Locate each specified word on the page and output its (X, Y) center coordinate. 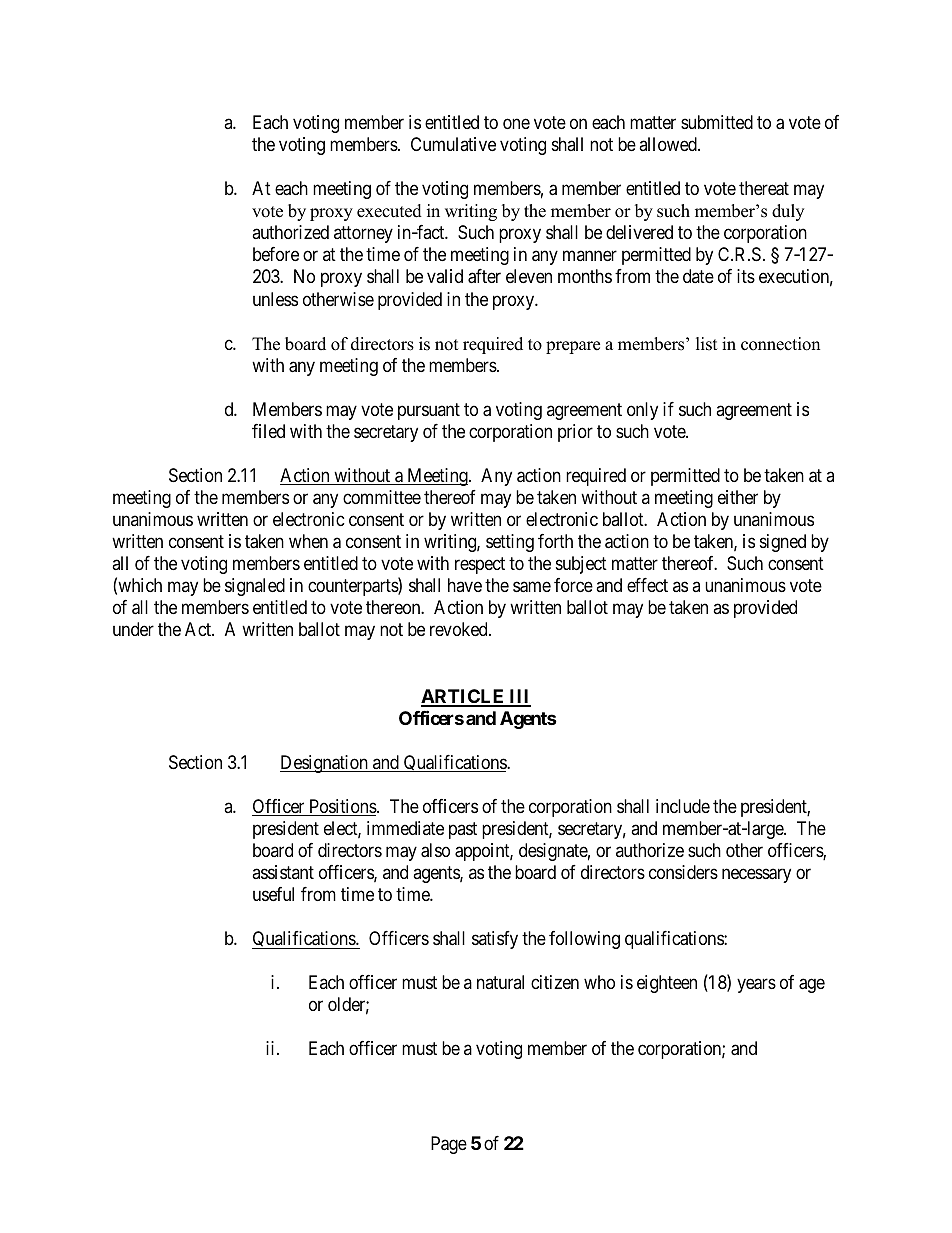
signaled (255, 587)
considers (683, 872)
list (707, 344)
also (435, 850)
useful (273, 894)
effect (647, 585)
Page (449, 1145)
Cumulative (453, 144)
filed (268, 431)
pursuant (429, 411)
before (276, 254)
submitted (717, 122)
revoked (460, 629)
